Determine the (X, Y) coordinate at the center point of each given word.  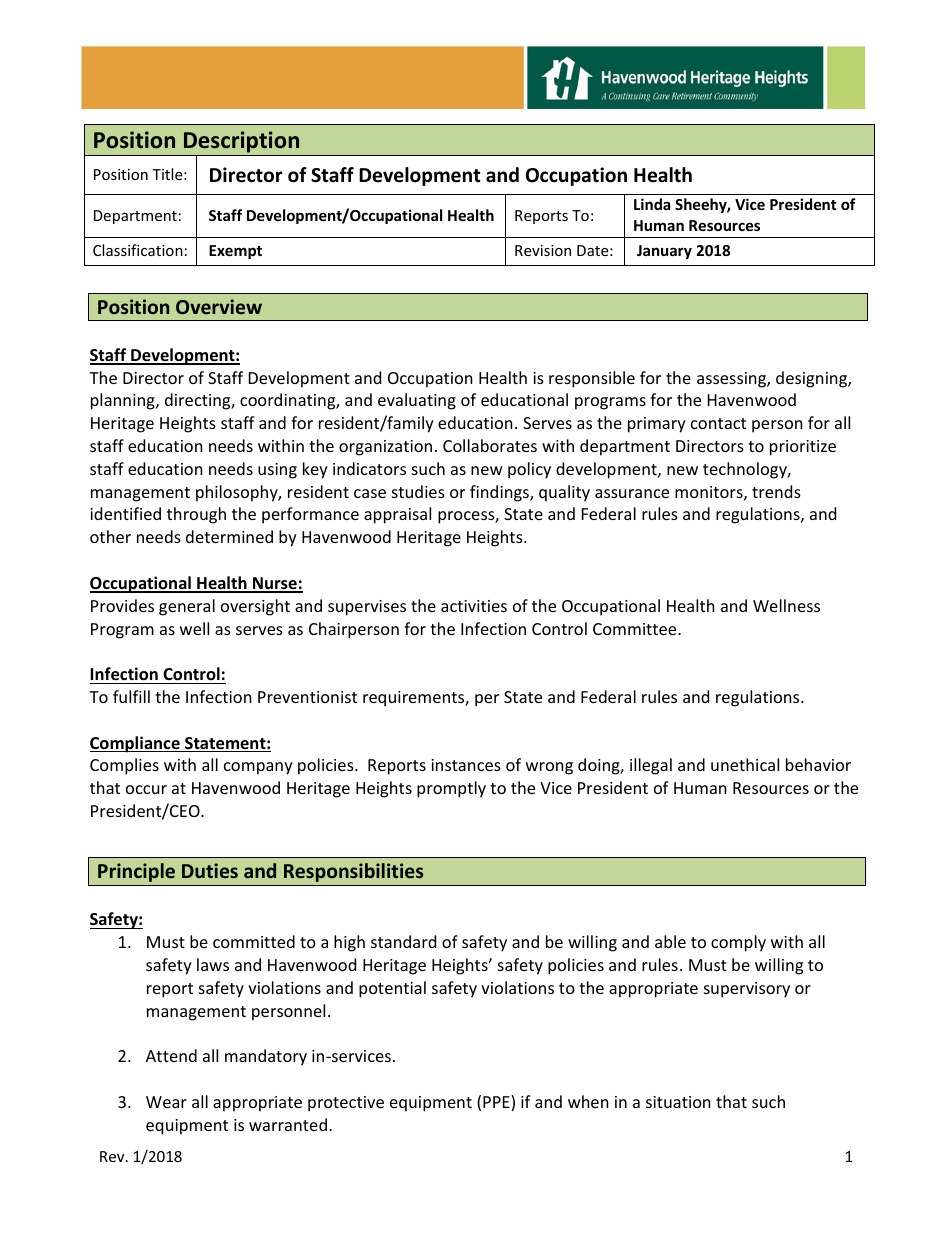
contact (718, 423)
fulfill (131, 696)
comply (738, 943)
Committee (636, 629)
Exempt (235, 252)
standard (403, 941)
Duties (210, 870)
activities (474, 606)
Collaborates (490, 445)
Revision (543, 250)
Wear (166, 1102)
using (277, 471)
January (664, 252)
